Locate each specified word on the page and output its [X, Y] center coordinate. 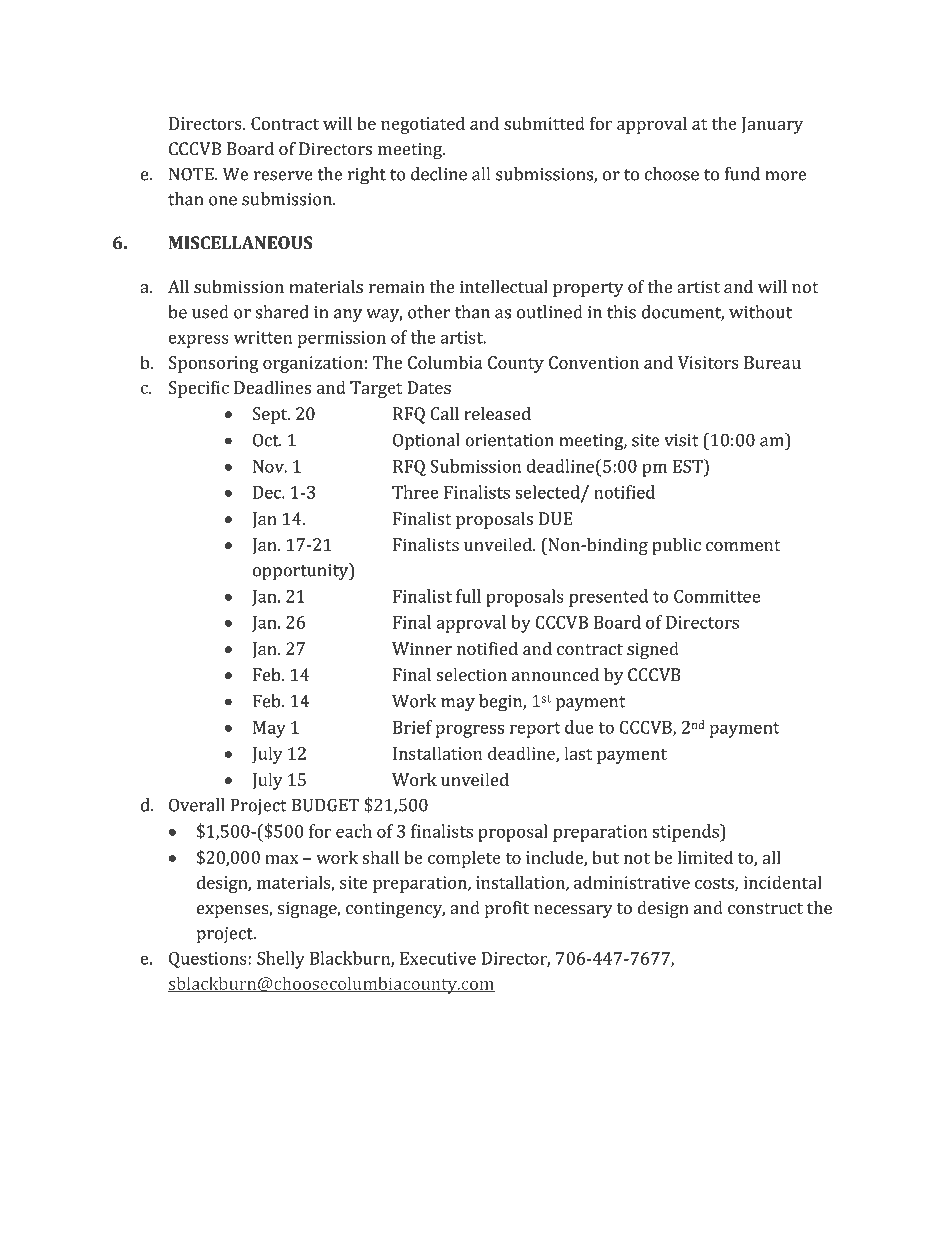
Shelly [281, 960]
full [468, 596]
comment [743, 545]
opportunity [302, 572]
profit [507, 909]
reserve [283, 176]
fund [742, 174]
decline [439, 174]
